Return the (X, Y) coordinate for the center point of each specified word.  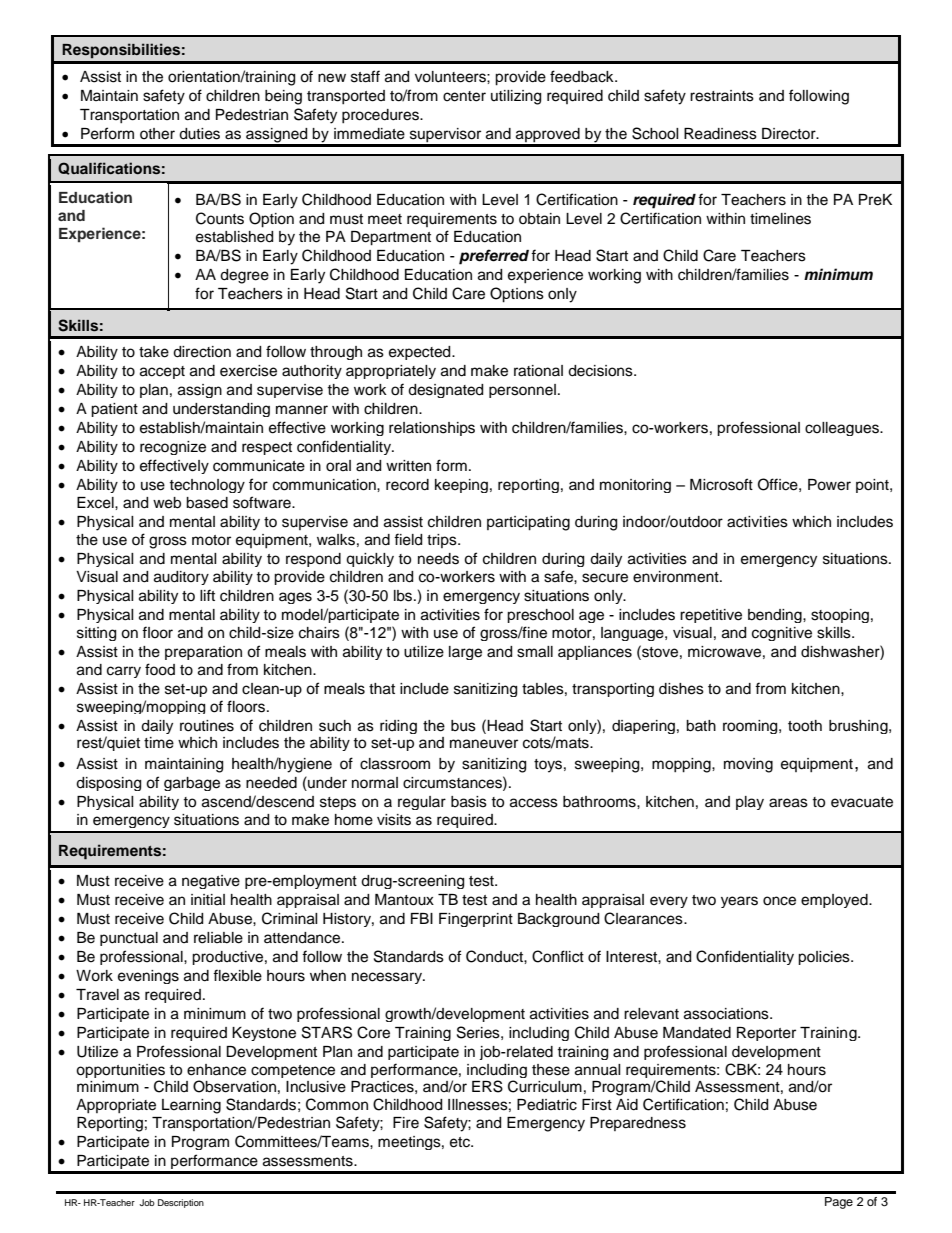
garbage (192, 784)
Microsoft (721, 484)
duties (199, 134)
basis (469, 802)
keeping (461, 486)
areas (788, 803)
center (464, 96)
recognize (173, 448)
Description (181, 1203)
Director (790, 134)
